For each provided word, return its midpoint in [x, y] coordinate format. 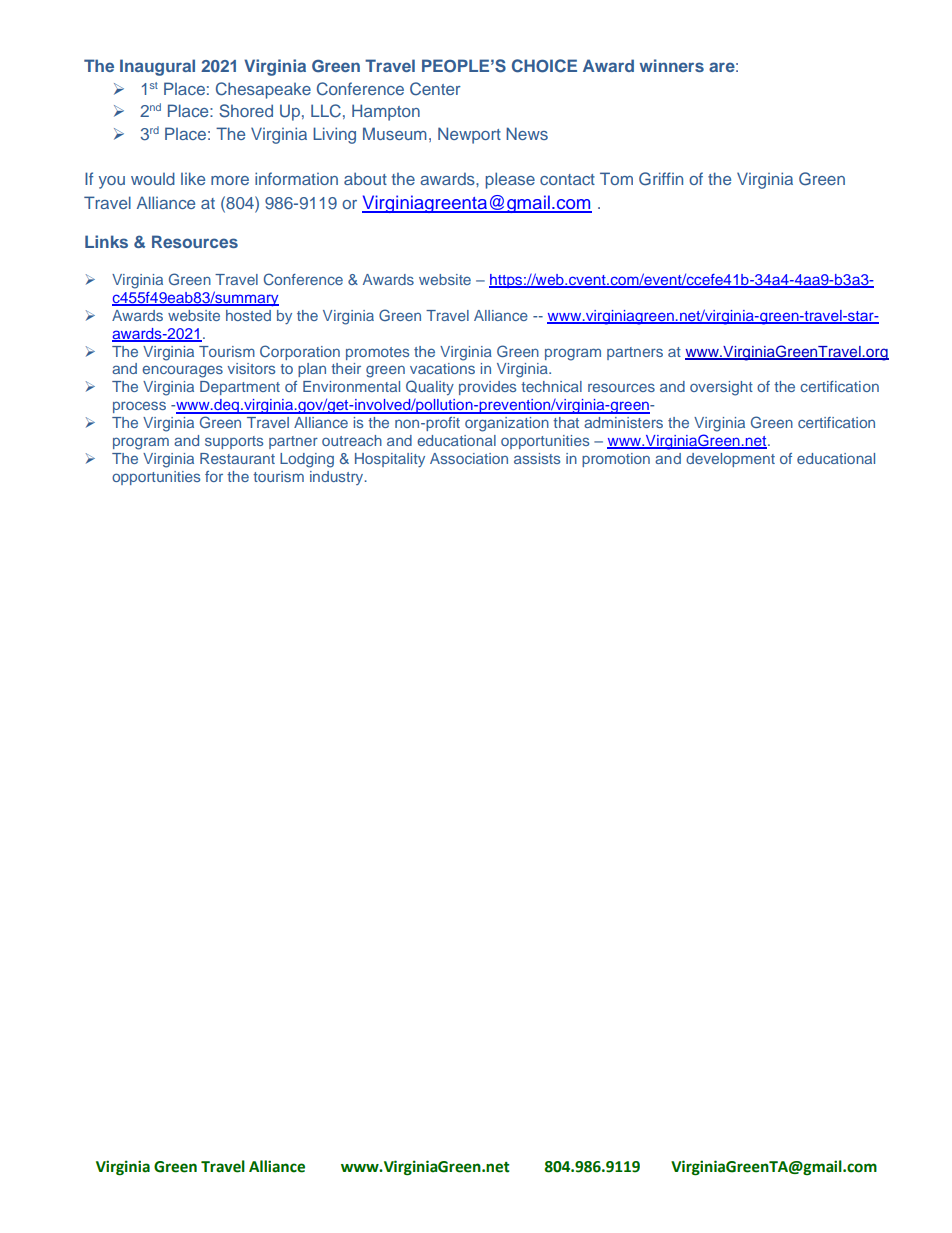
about [365, 178]
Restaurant [237, 458]
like [193, 178]
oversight [721, 388]
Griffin [661, 179]
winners [672, 65]
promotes [377, 353]
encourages [182, 371]
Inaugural [157, 67]
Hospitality [390, 460]
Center [435, 89]
